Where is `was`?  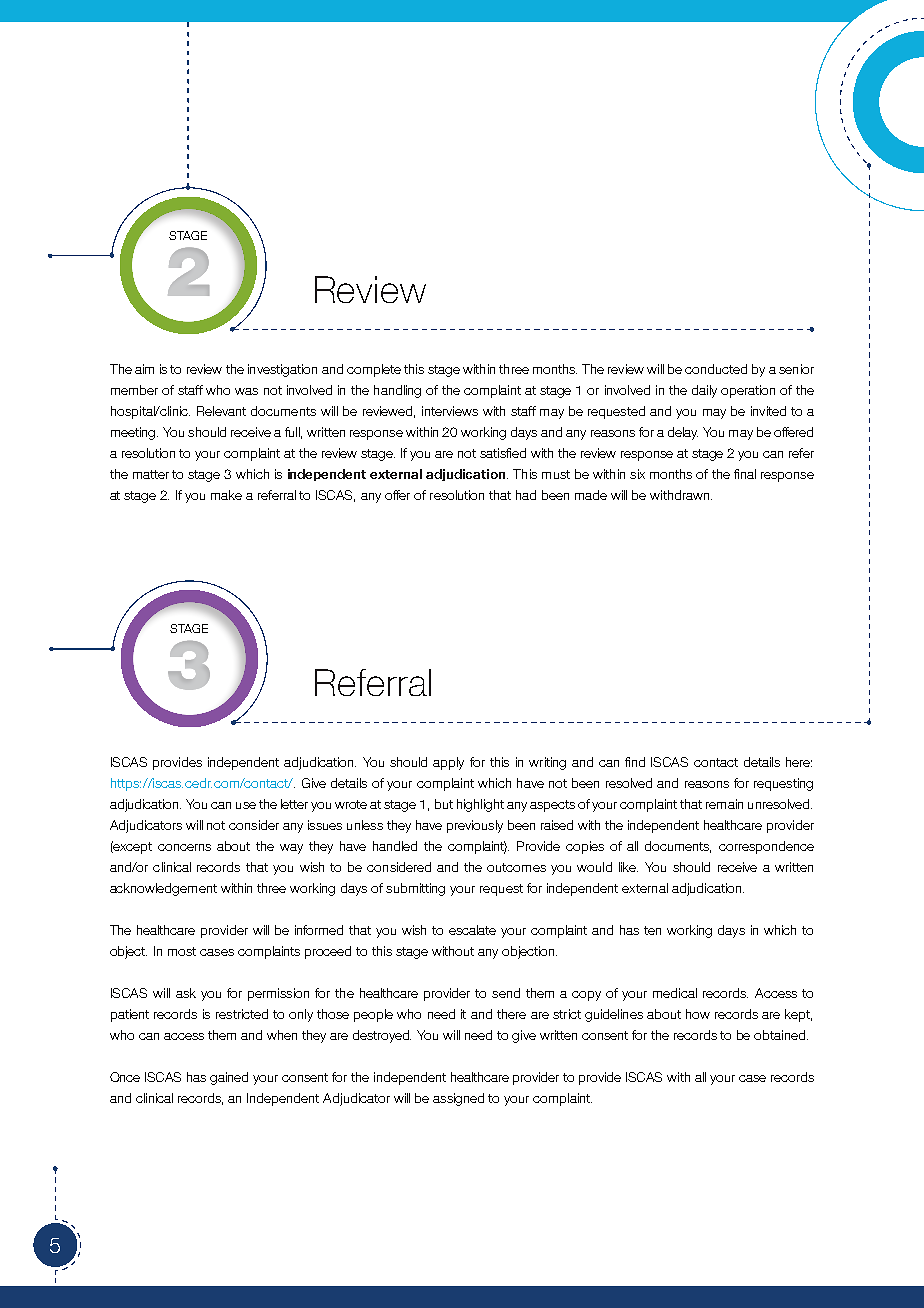
was is located at coordinates (246, 391).
